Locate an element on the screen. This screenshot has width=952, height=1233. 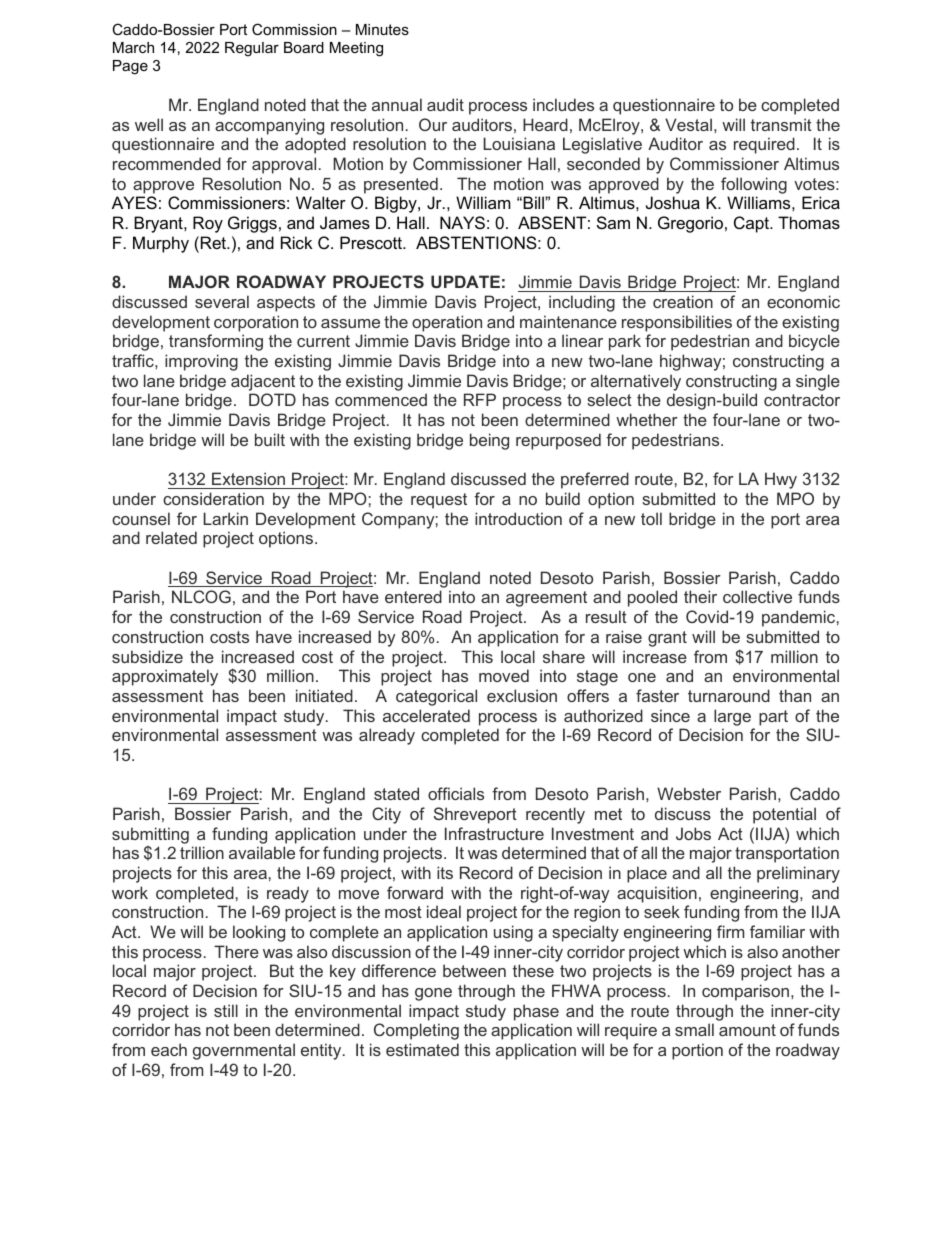
Regular is located at coordinates (252, 49).
